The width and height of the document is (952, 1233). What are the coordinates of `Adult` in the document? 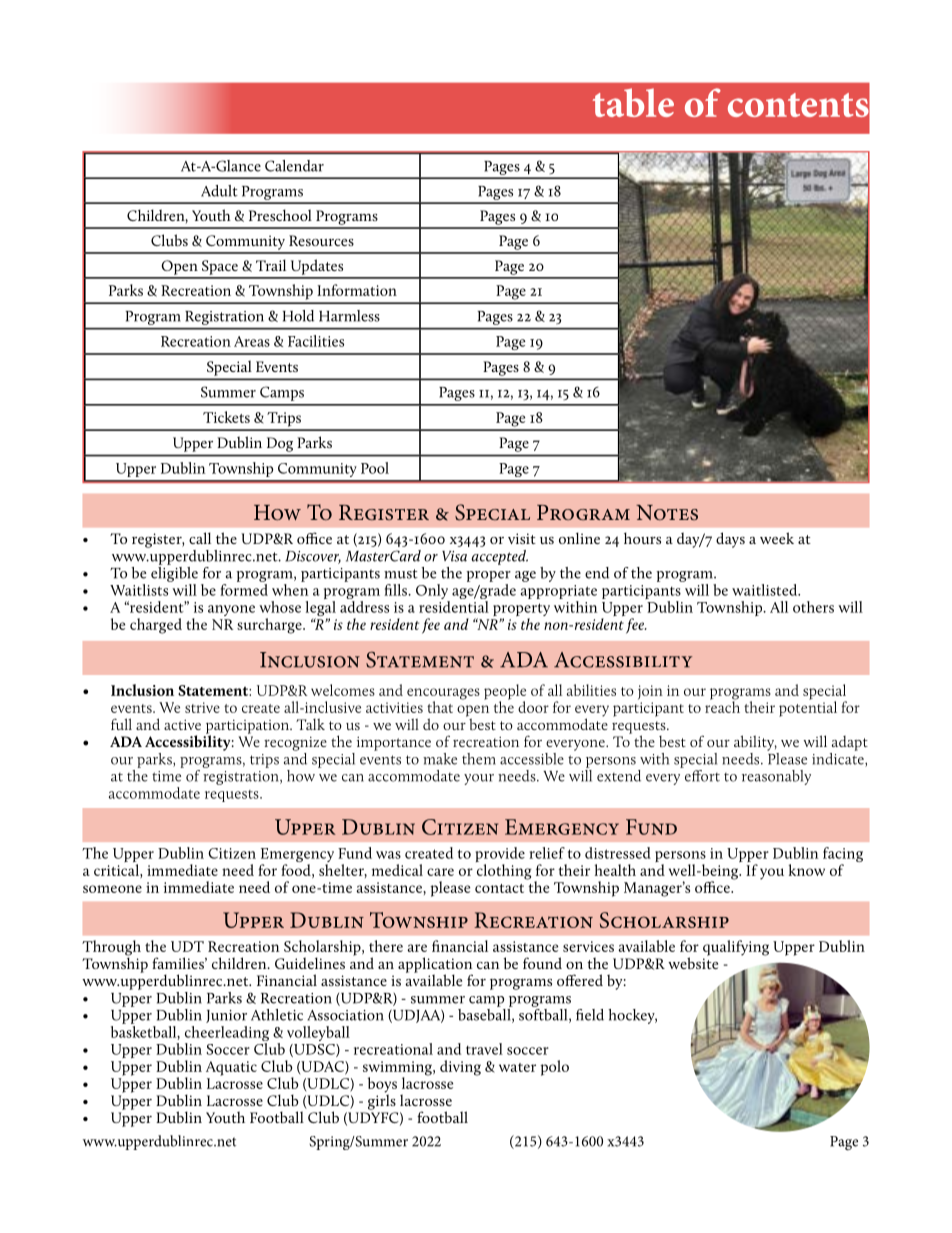 It's located at (219, 191).
